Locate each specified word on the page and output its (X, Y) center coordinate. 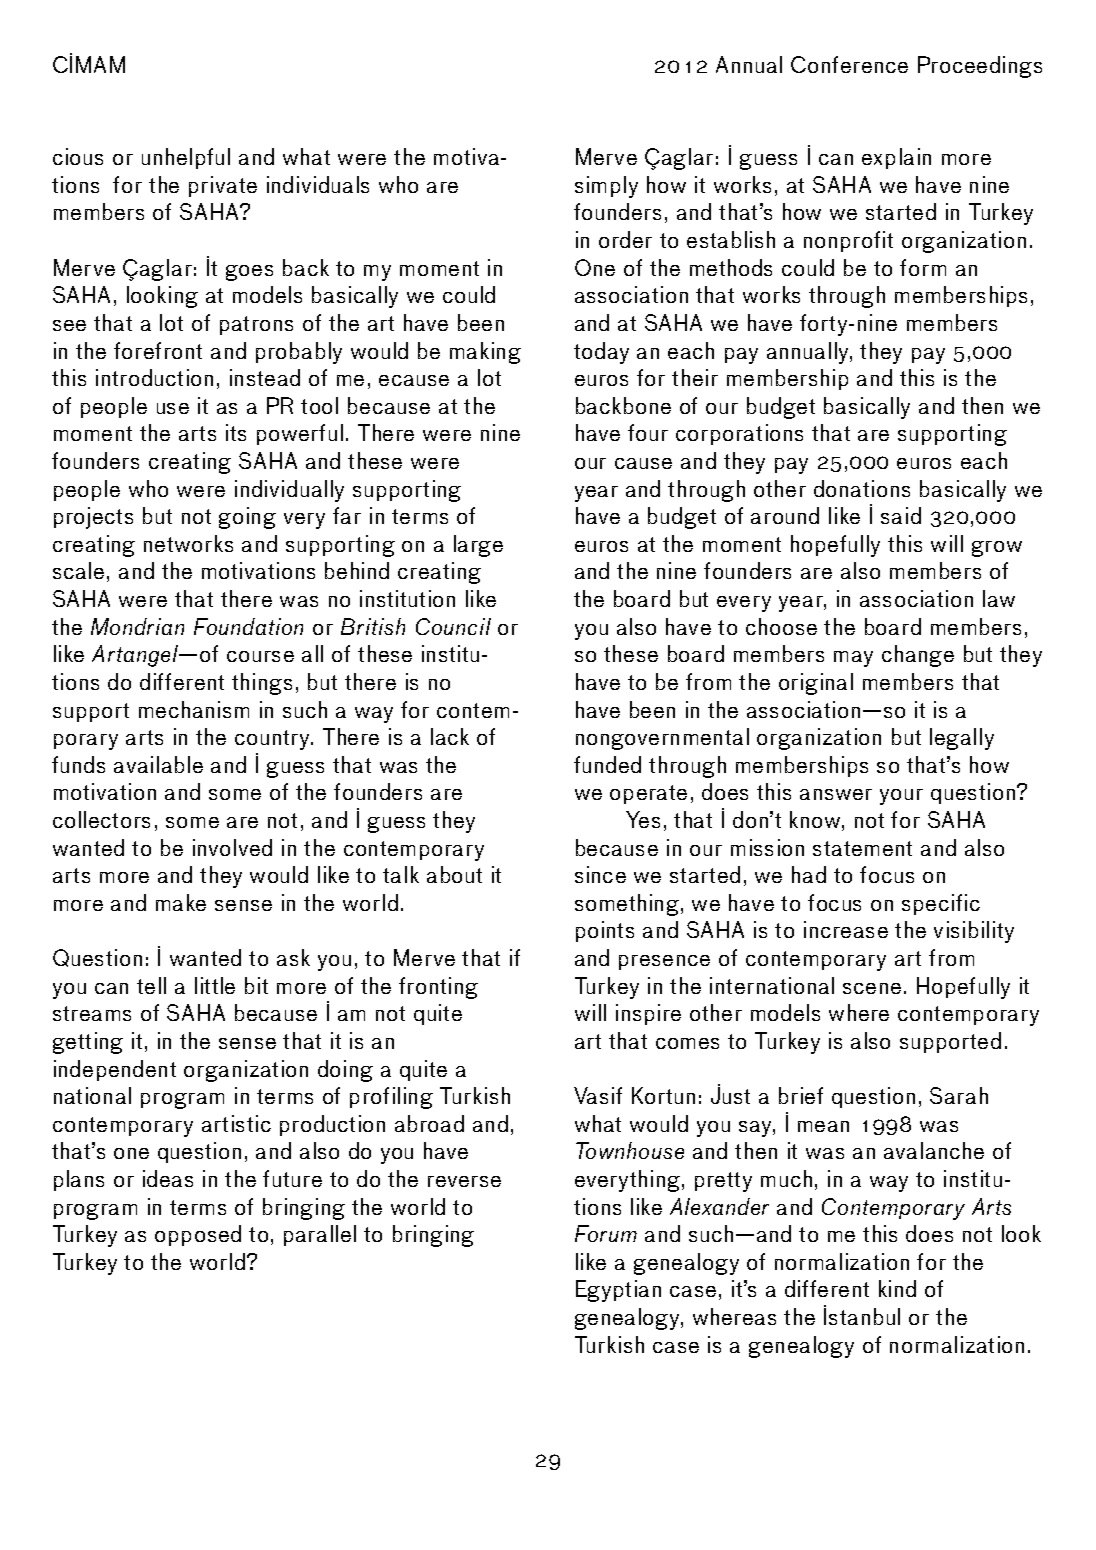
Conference (849, 64)
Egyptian (618, 1291)
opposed (198, 1235)
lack (450, 736)
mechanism (194, 709)
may (853, 659)
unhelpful (186, 158)
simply (606, 187)
